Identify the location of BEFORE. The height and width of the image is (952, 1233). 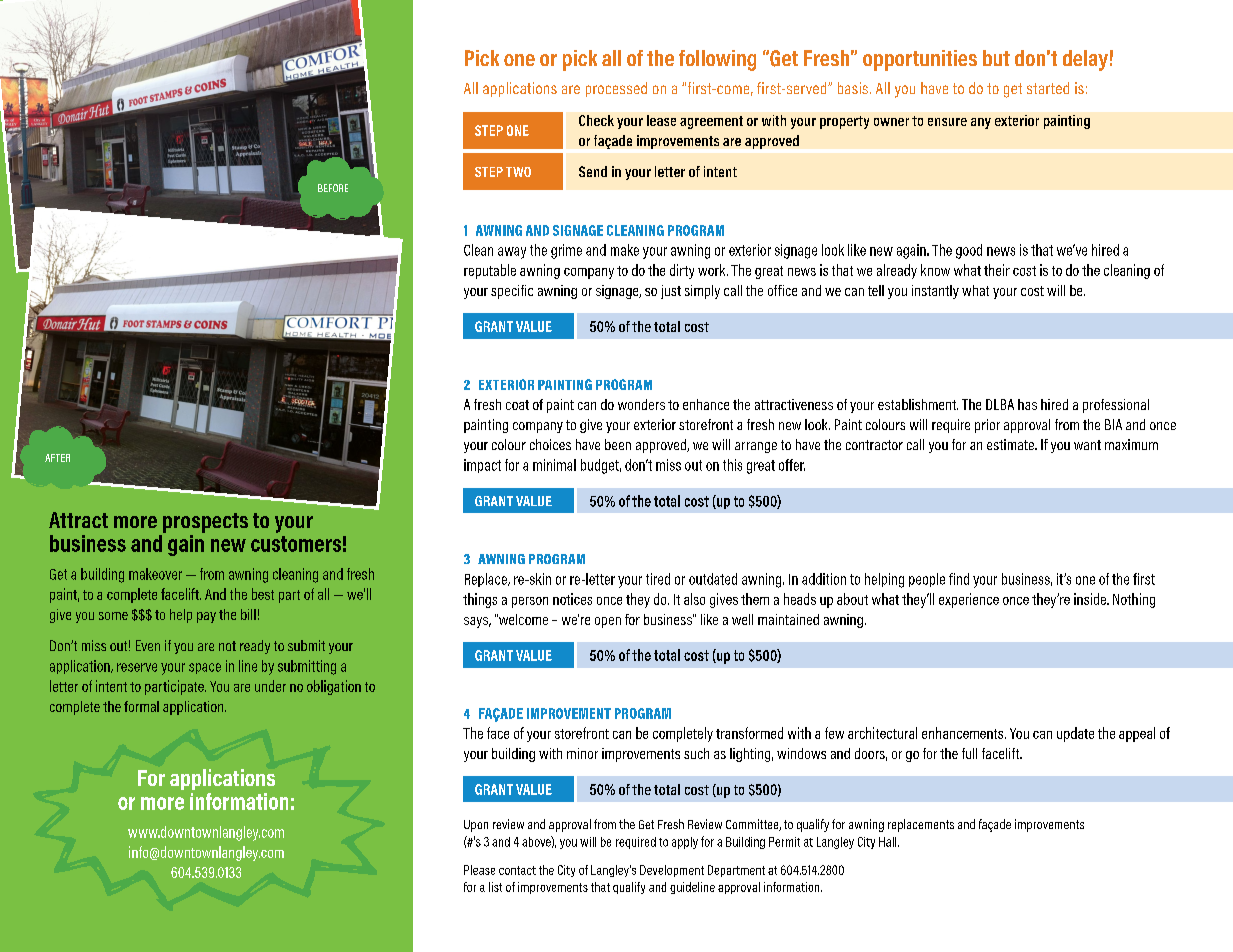
(333, 188).
